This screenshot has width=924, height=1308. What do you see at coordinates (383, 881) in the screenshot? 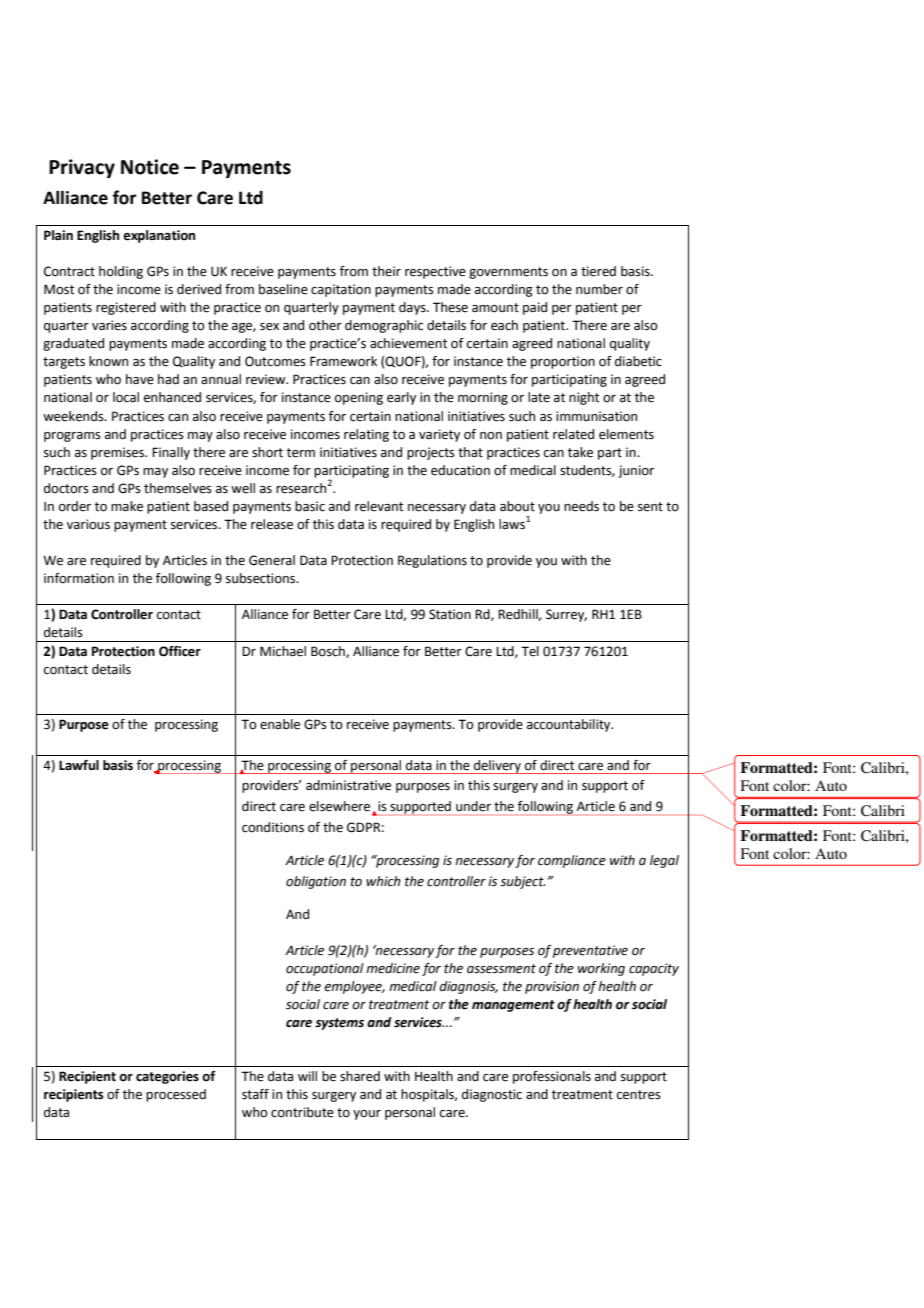
I see `which` at bounding box center [383, 881].
